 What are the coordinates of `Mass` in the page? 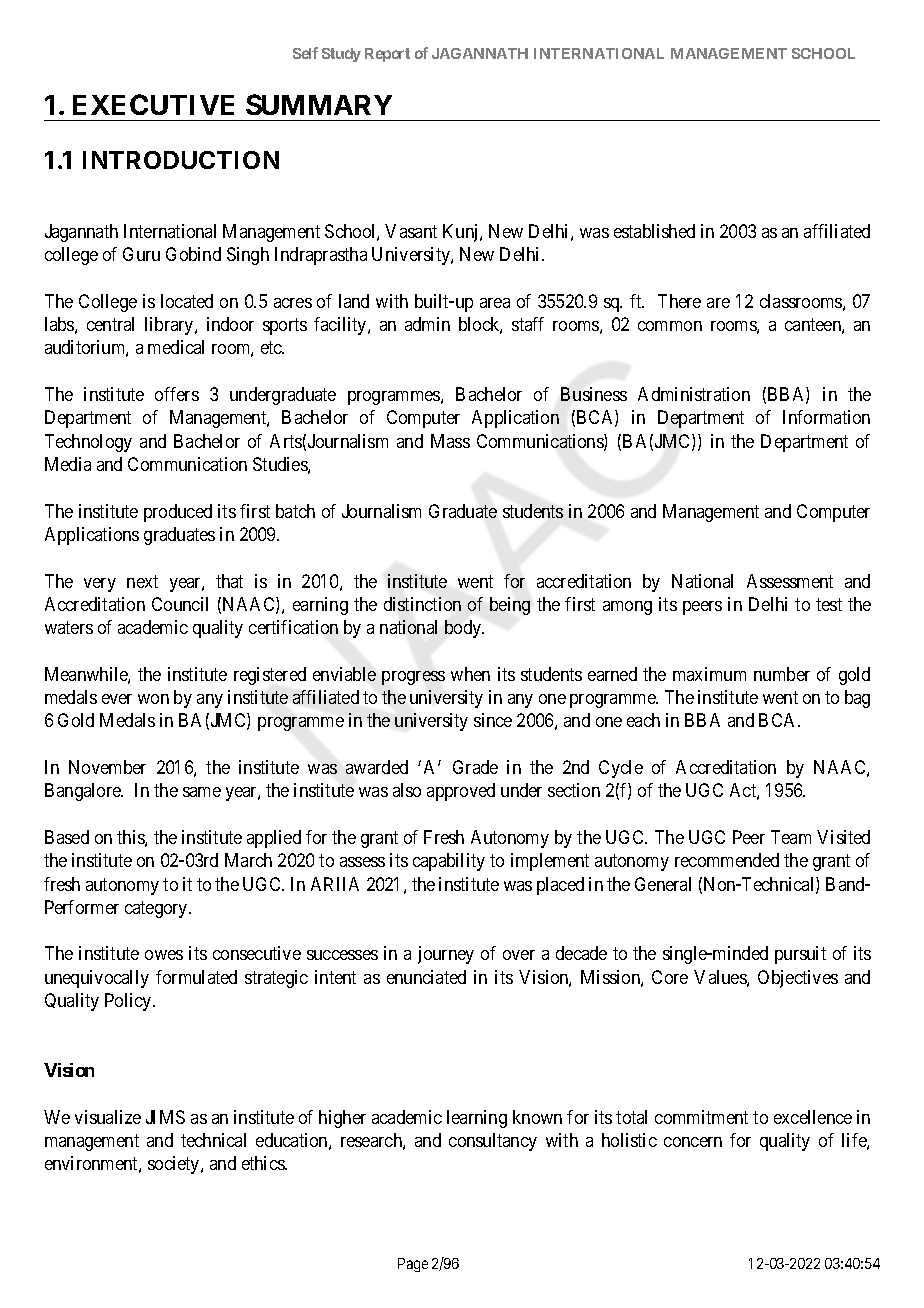 It's located at (450, 441).
